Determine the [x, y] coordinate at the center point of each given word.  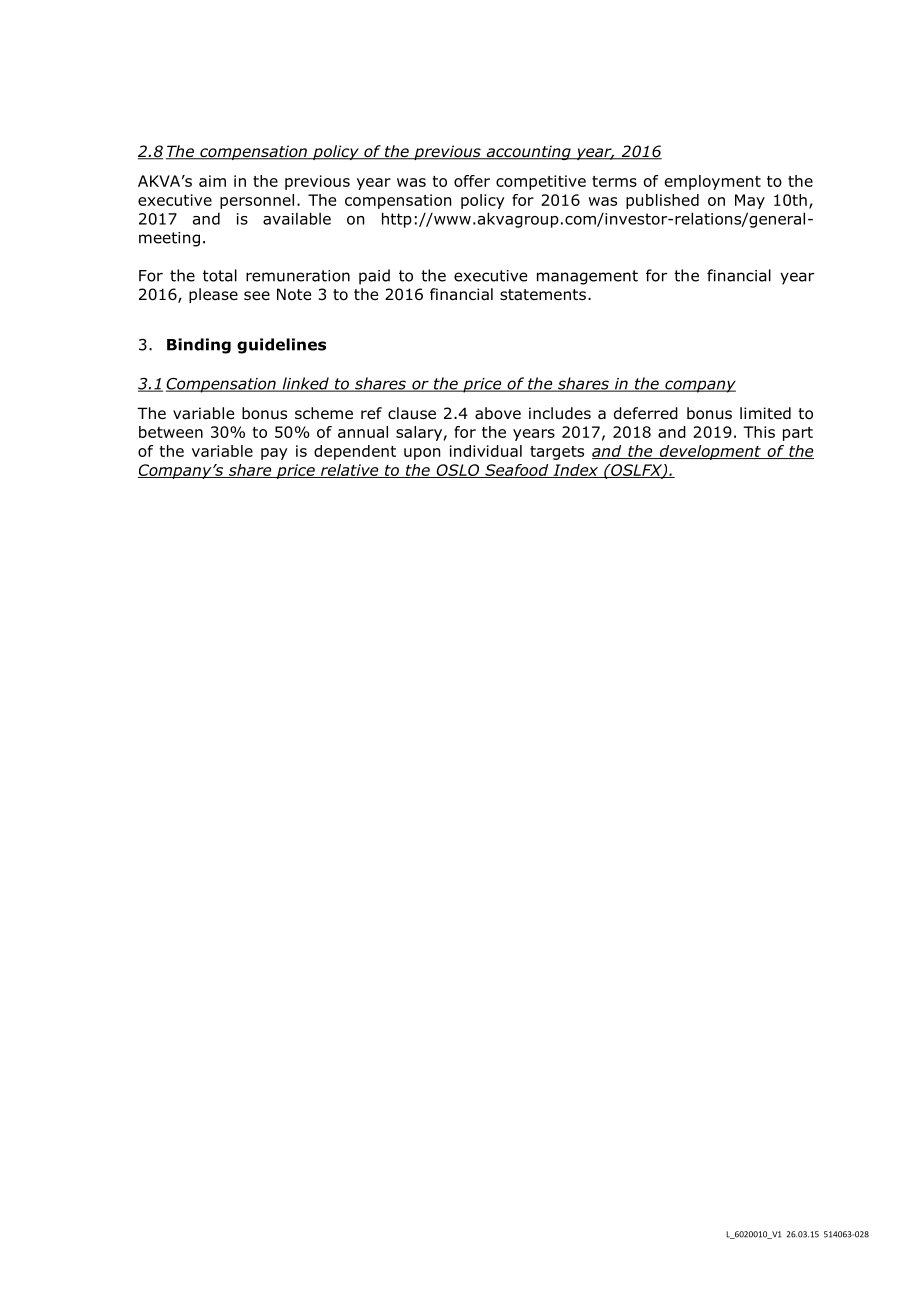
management [587, 277]
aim [212, 181]
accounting [528, 152]
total [220, 275]
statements [543, 295]
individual [486, 451]
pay [274, 454]
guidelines [281, 346]
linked [305, 384]
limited [765, 413]
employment [713, 182]
